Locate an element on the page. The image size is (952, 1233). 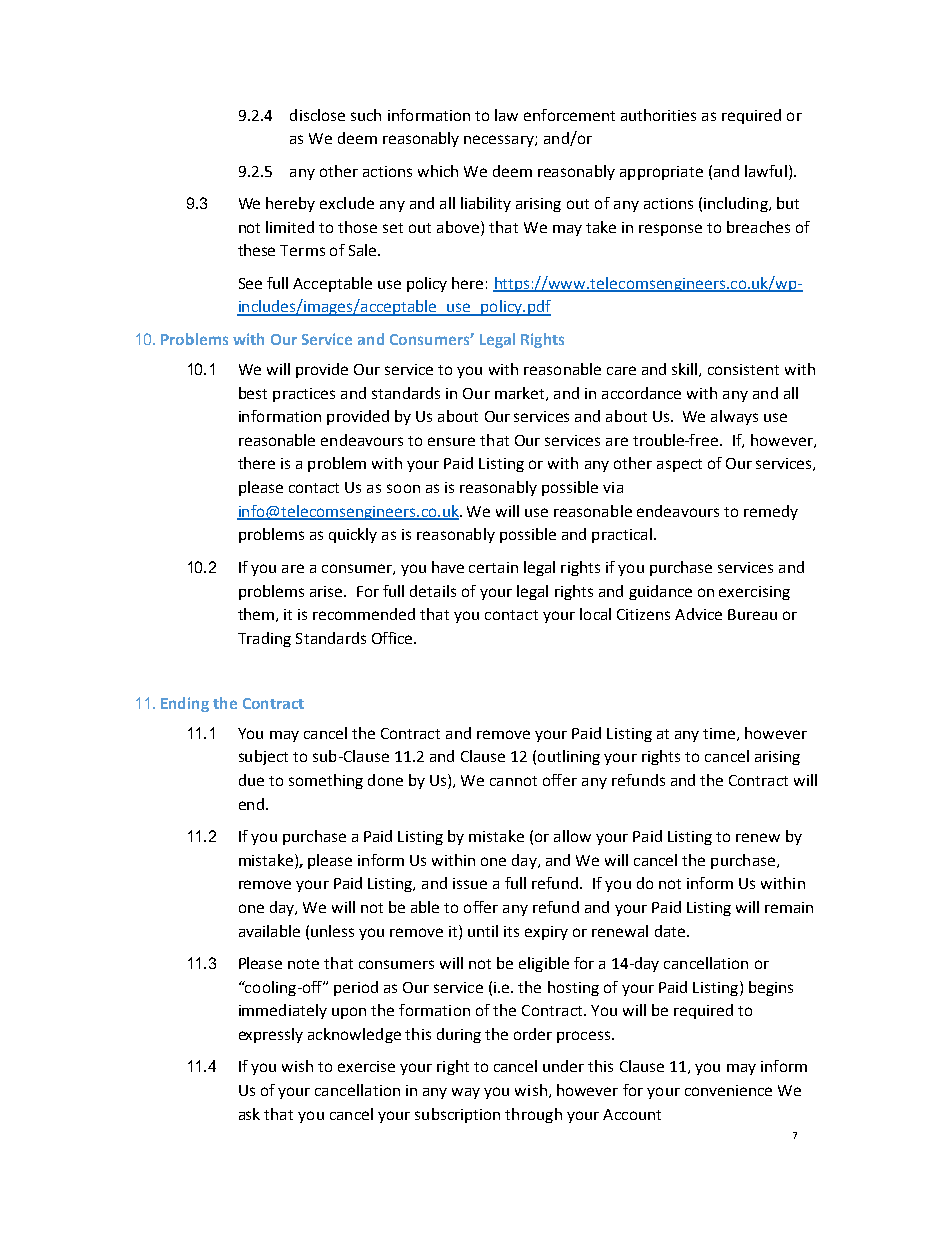
cannot is located at coordinates (513, 781).
